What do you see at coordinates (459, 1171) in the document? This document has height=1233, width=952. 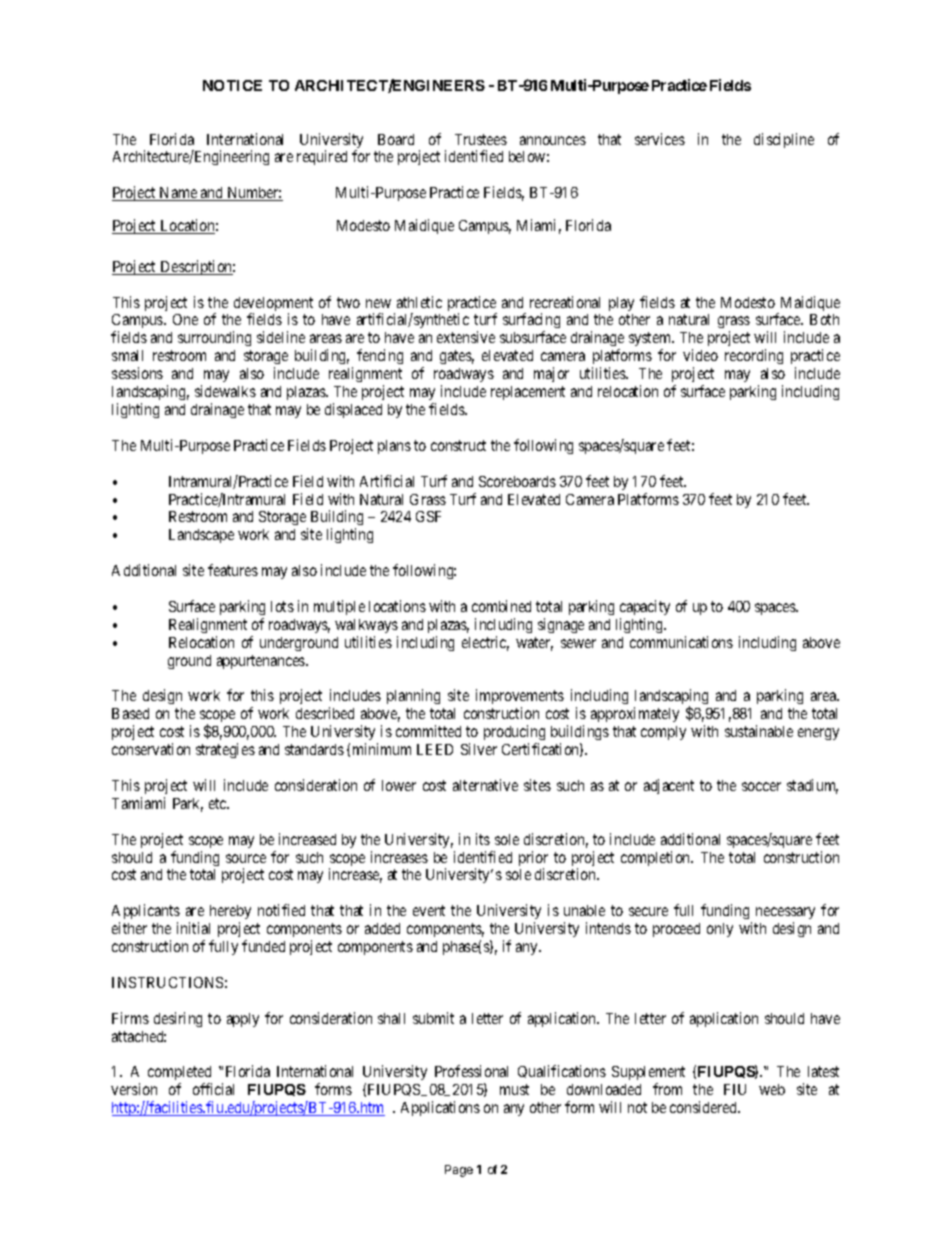 I see `Page` at bounding box center [459, 1171].
